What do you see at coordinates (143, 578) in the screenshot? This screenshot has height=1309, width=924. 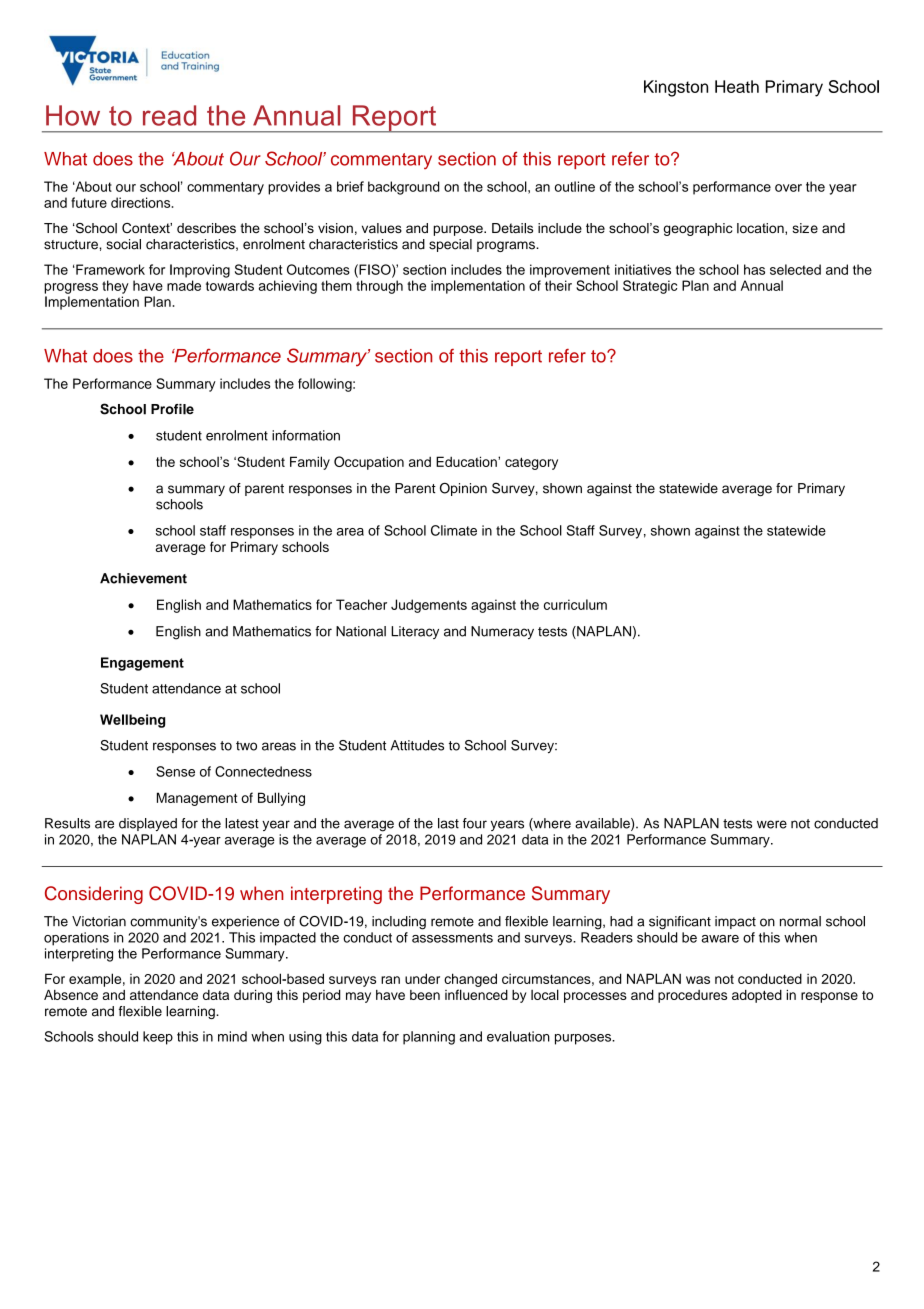 I see `Achievement` at bounding box center [143, 578].
